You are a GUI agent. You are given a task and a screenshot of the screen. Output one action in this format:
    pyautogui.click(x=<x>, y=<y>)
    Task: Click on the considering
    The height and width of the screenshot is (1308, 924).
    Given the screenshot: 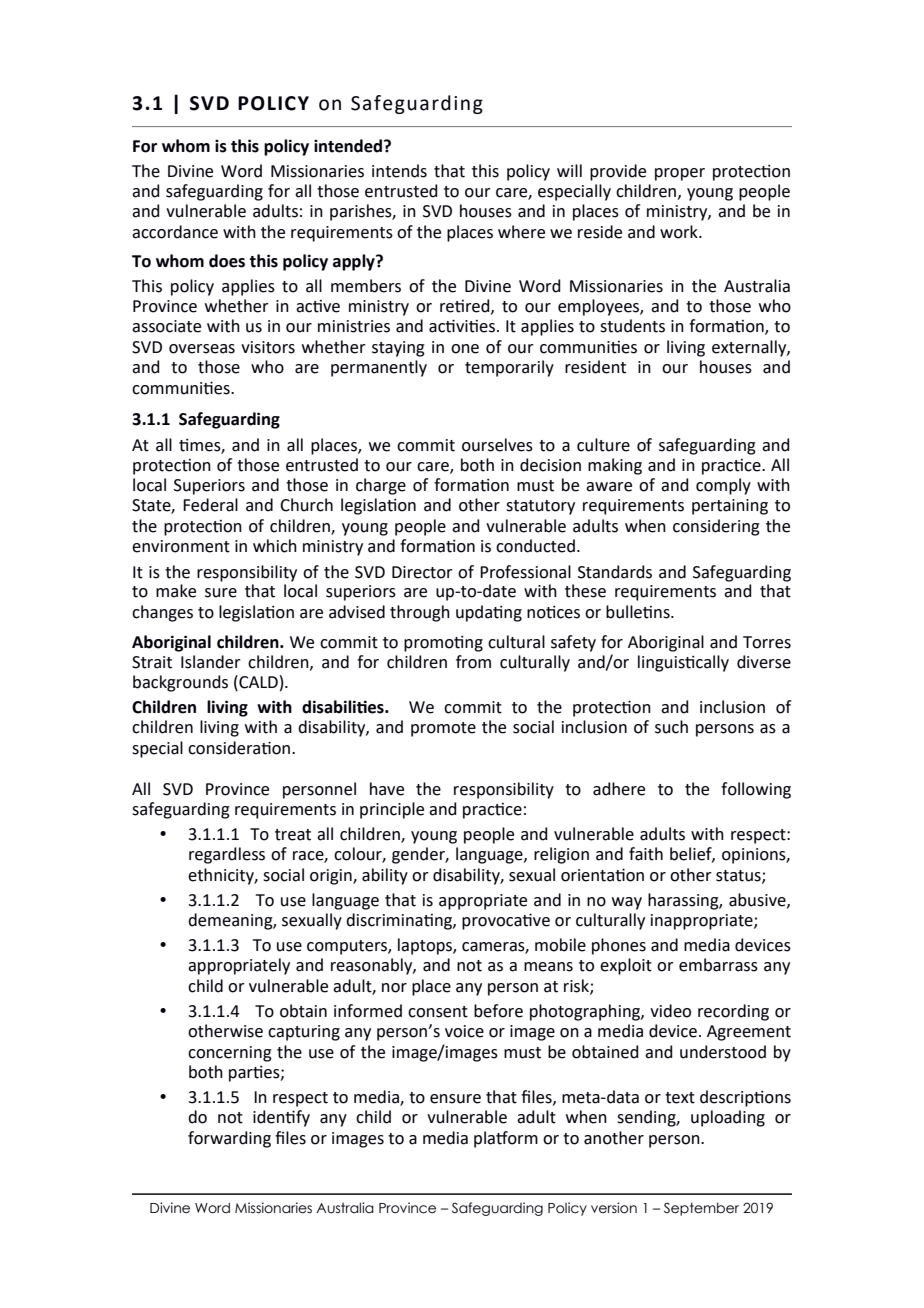 What is the action you would take?
    pyautogui.click(x=716, y=527)
